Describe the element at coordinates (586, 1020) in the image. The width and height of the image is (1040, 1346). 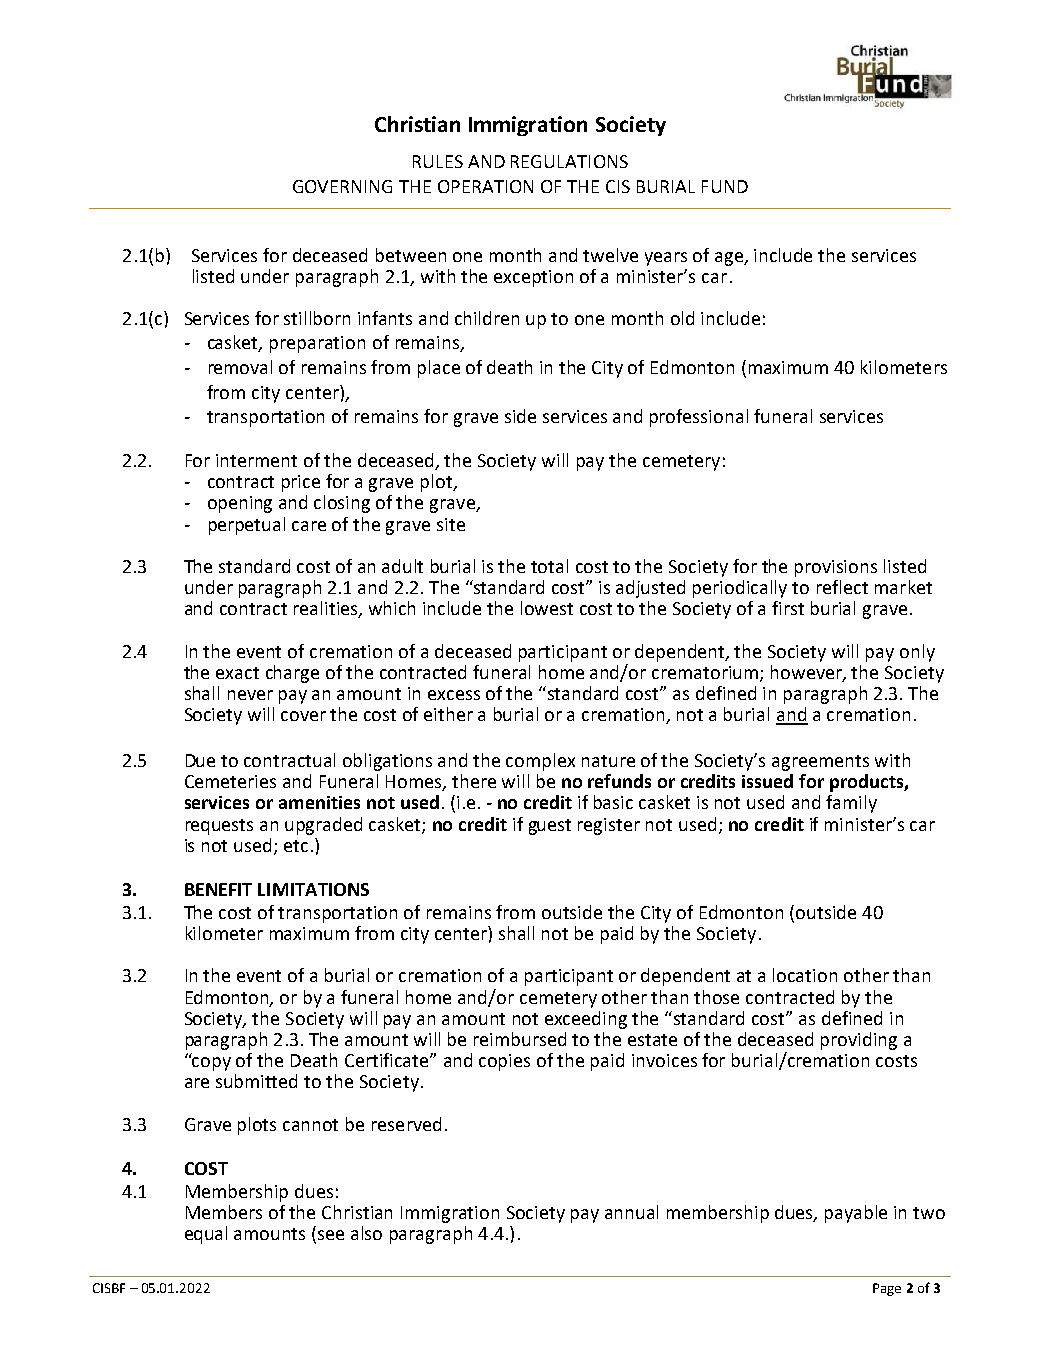
I see `exceeding` at that location.
